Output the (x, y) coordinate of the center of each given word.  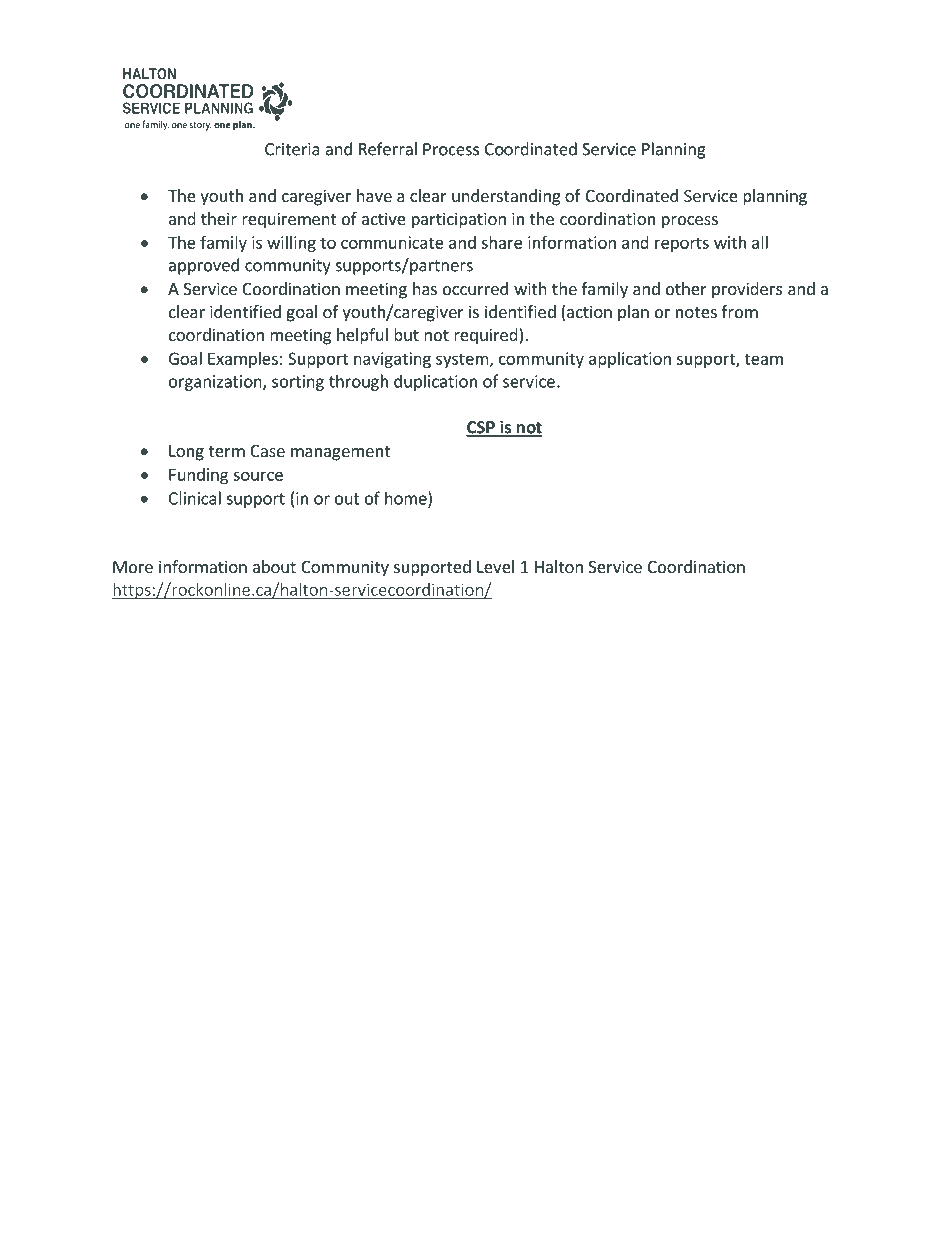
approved (204, 266)
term (227, 451)
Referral (388, 149)
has (425, 288)
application (630, 360)
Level (495, 566)
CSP (481, 428)
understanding (506, 197)
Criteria (292, 149)
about (274, 566)
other (686, 288)
